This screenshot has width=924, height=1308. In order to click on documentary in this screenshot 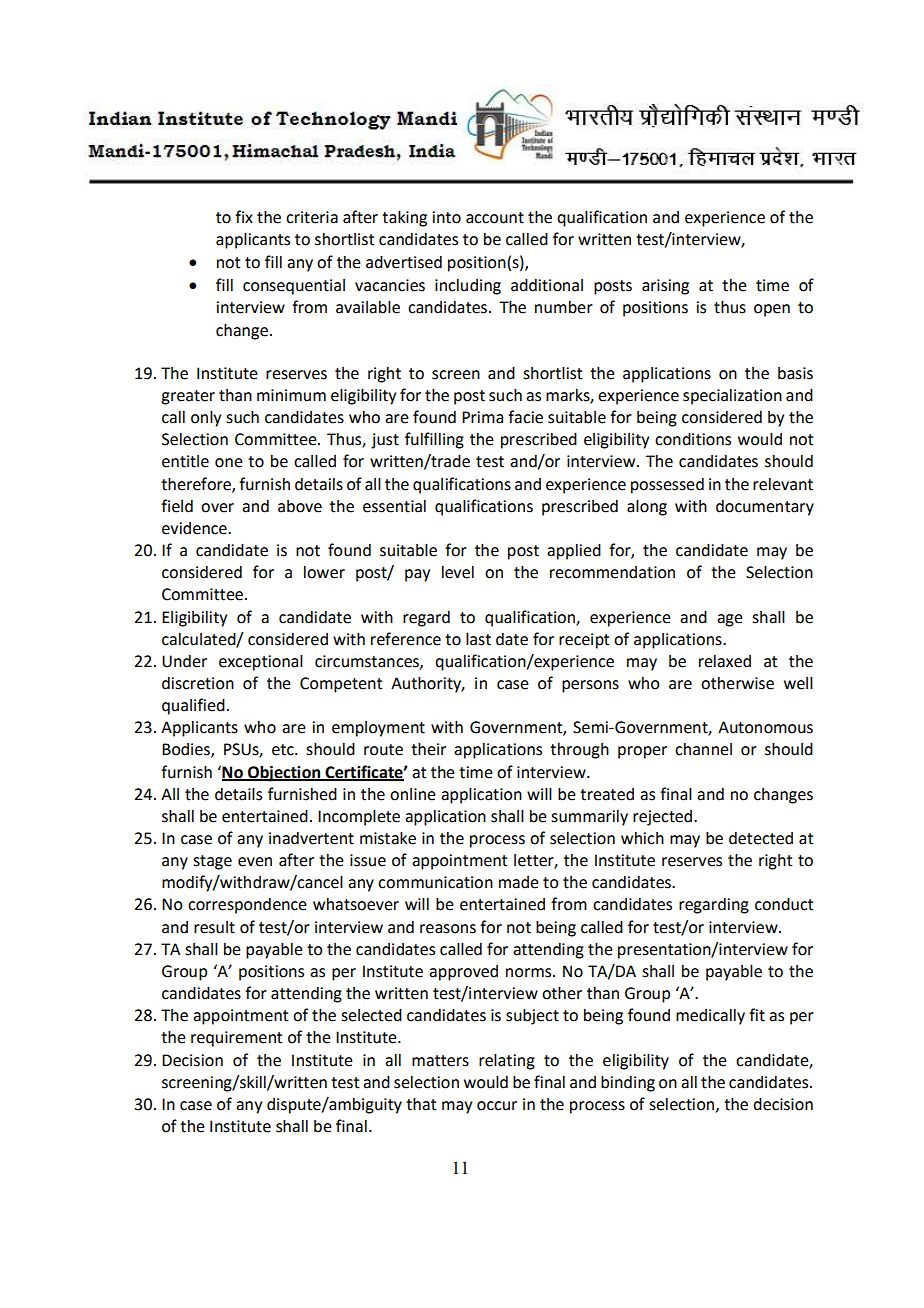, I will do `click(765, 508)`.
